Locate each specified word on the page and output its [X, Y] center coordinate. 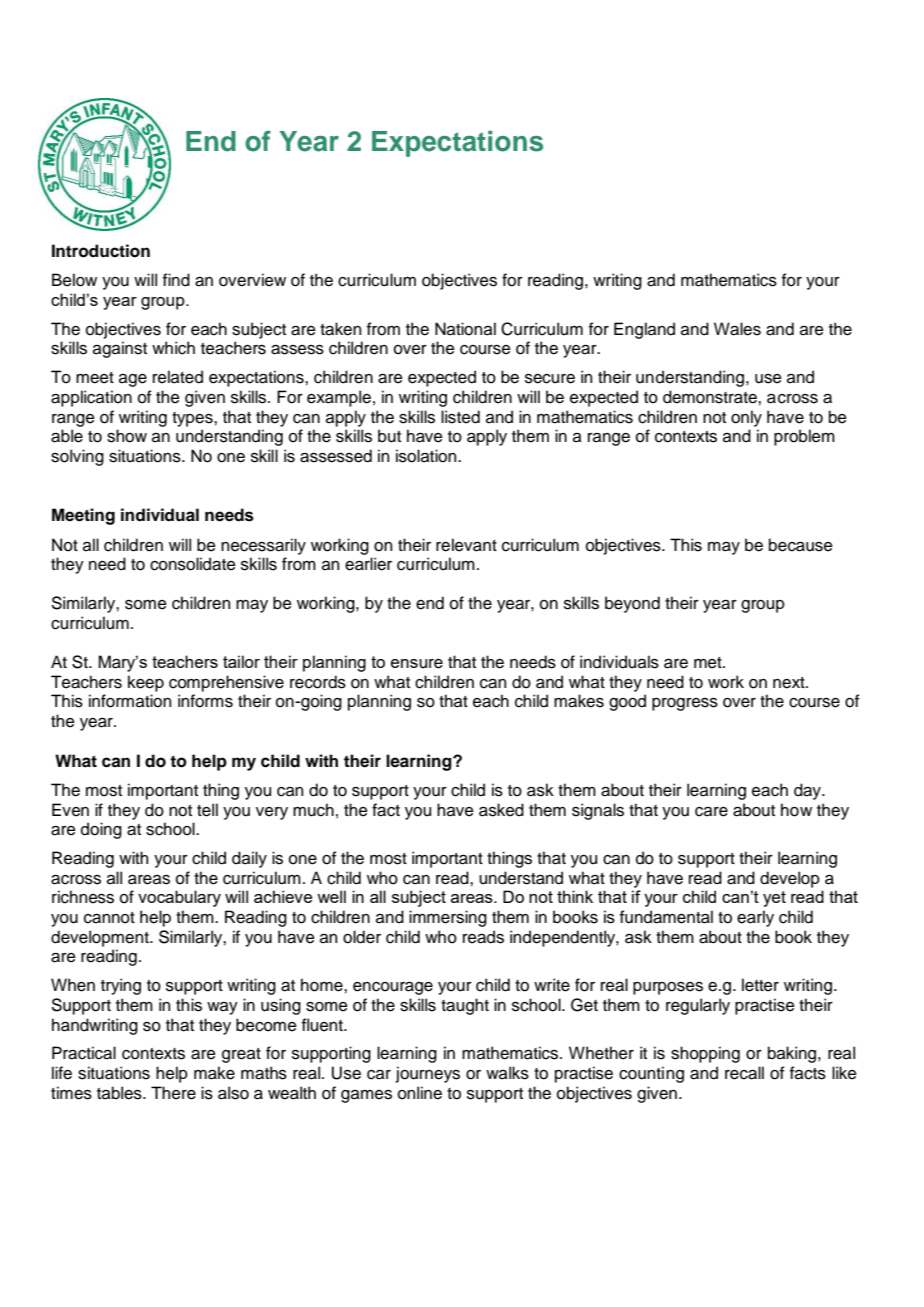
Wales [737, 329]
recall [744, 1073]
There [173, 1093]
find [176, 280]
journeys [428, 1074]
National [465, 329]
